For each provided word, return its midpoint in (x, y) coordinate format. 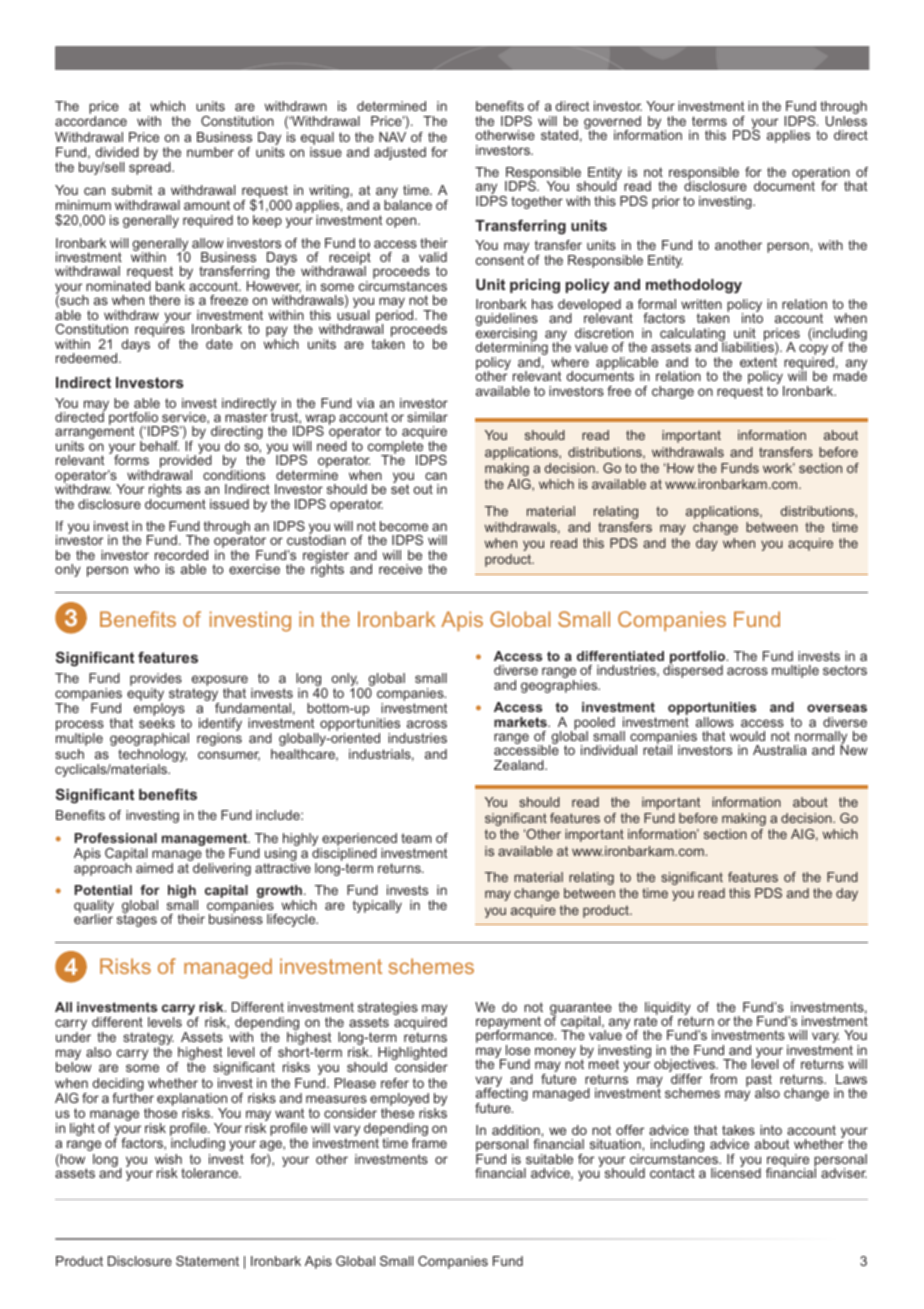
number (210, 152)
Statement (207, 1261)
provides (156, 679)
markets (521, 722)
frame (429, 1143)
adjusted (400, 153)
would (747, 736)
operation (821, 174)
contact (672, 1173)
